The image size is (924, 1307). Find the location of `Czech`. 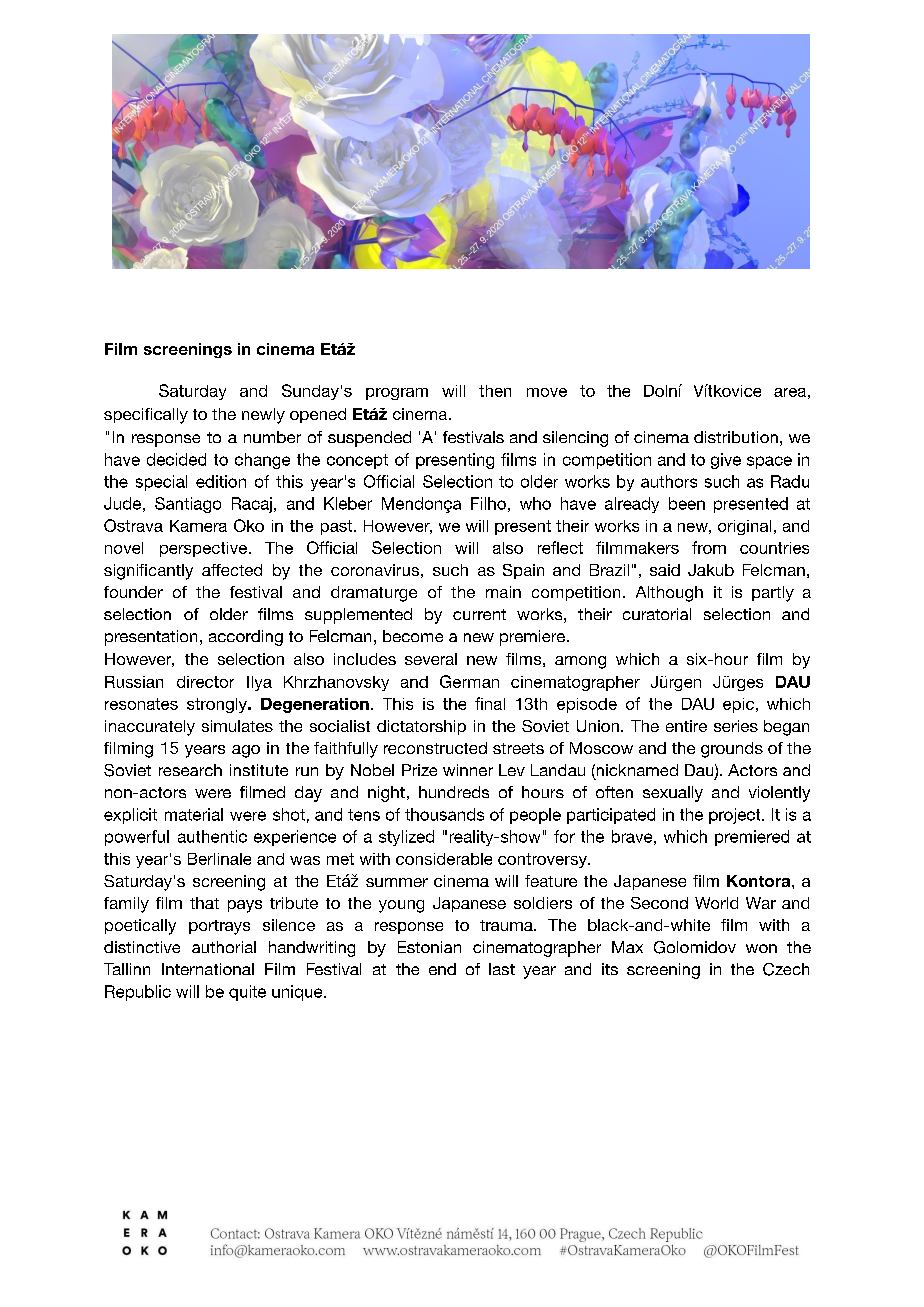

Czech is located at coordinates (786, 969).
